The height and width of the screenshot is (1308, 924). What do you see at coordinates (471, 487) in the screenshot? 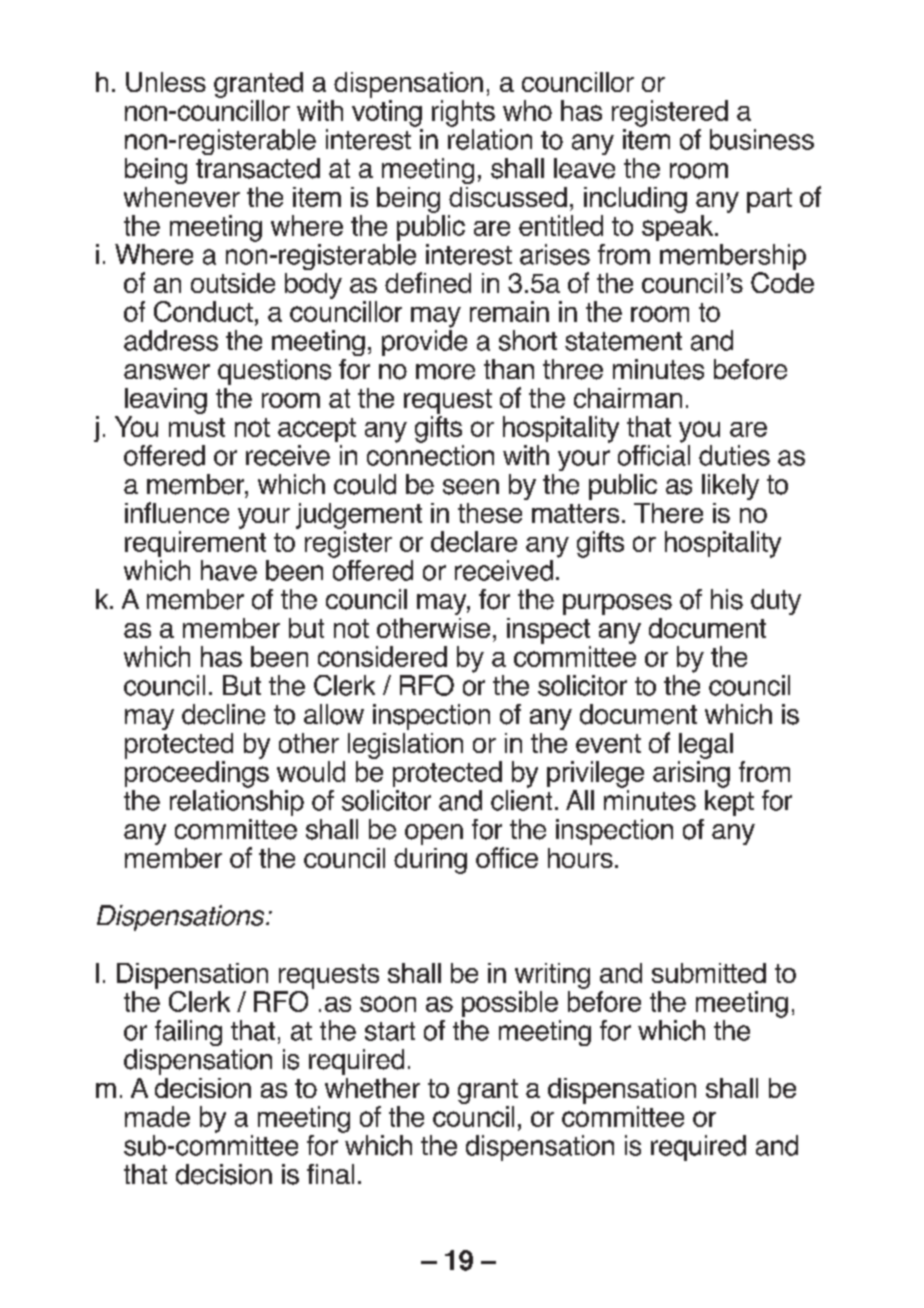
I see `seen` at bounding box center [471, 487].
